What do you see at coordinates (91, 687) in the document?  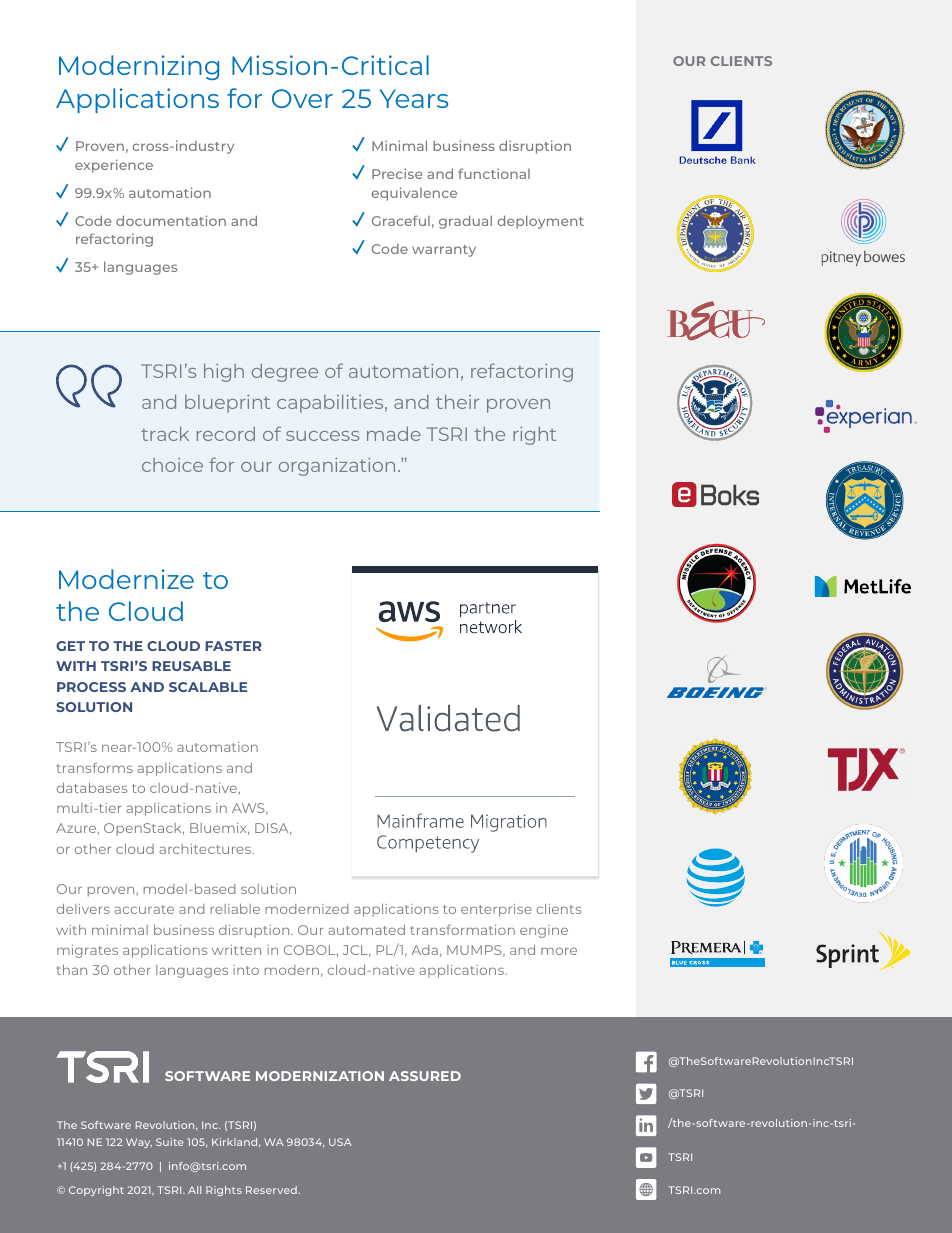 I see `PROCESS` at bounding box center [91, 687].
